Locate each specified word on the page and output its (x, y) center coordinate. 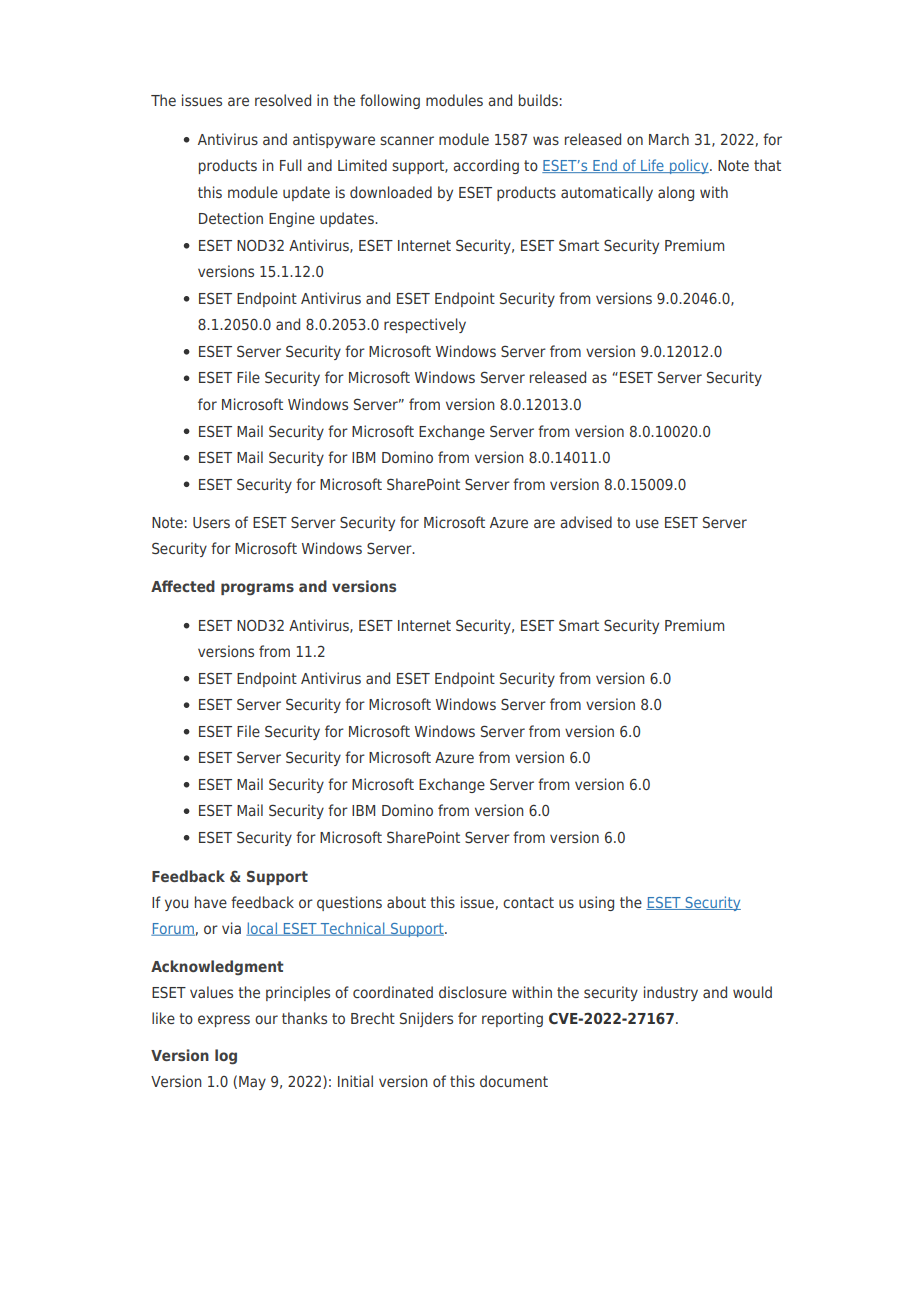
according (486, 166)
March (669, 139)
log (226, 1057)
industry (671, 993)
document (514, 1081)
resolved (283, 100)
